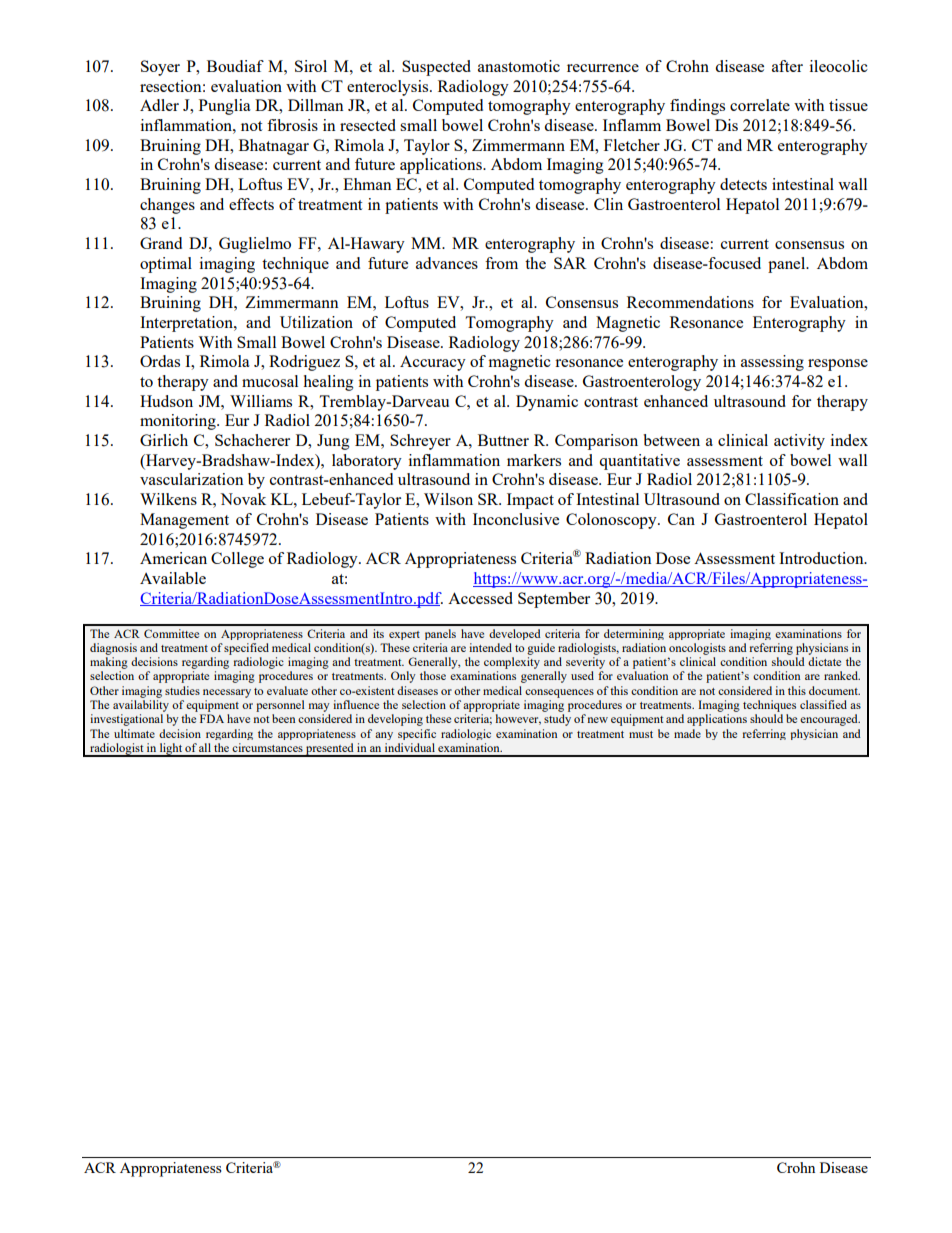 This image has width=952, height=1233. What do you see at coordinates (518, 719) in the image?
I see `however` at bounding box center [518, 719].
